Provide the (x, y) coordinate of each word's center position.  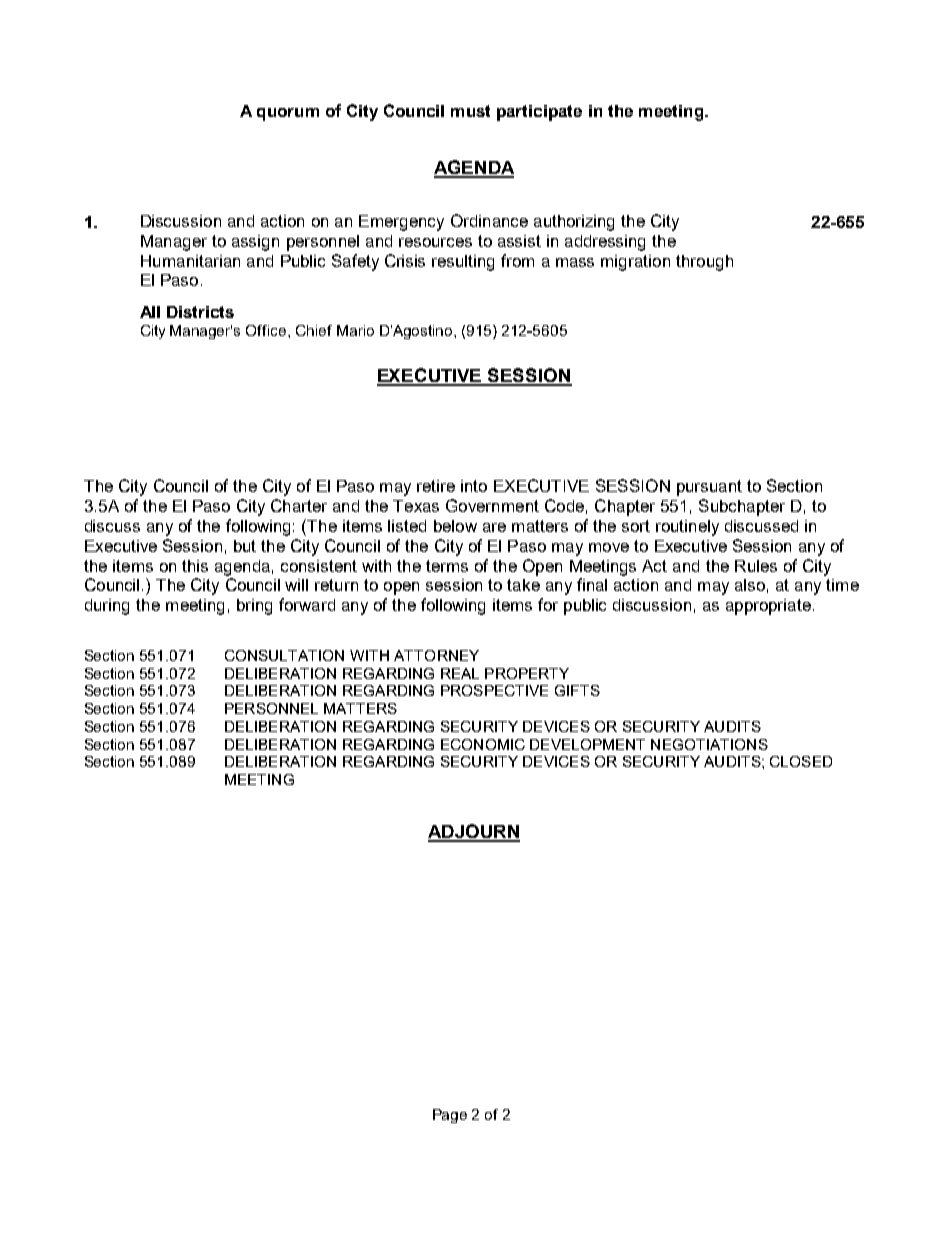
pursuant (709, 488)
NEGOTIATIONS (709, 744)
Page (450, 1116)
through (704, 263)
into (474, 486)
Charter (299, 505)
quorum (288, 114)
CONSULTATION (284, 655)
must (470, 111)
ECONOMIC (483, 744)
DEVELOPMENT (587, 744)
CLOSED (801, 761)
